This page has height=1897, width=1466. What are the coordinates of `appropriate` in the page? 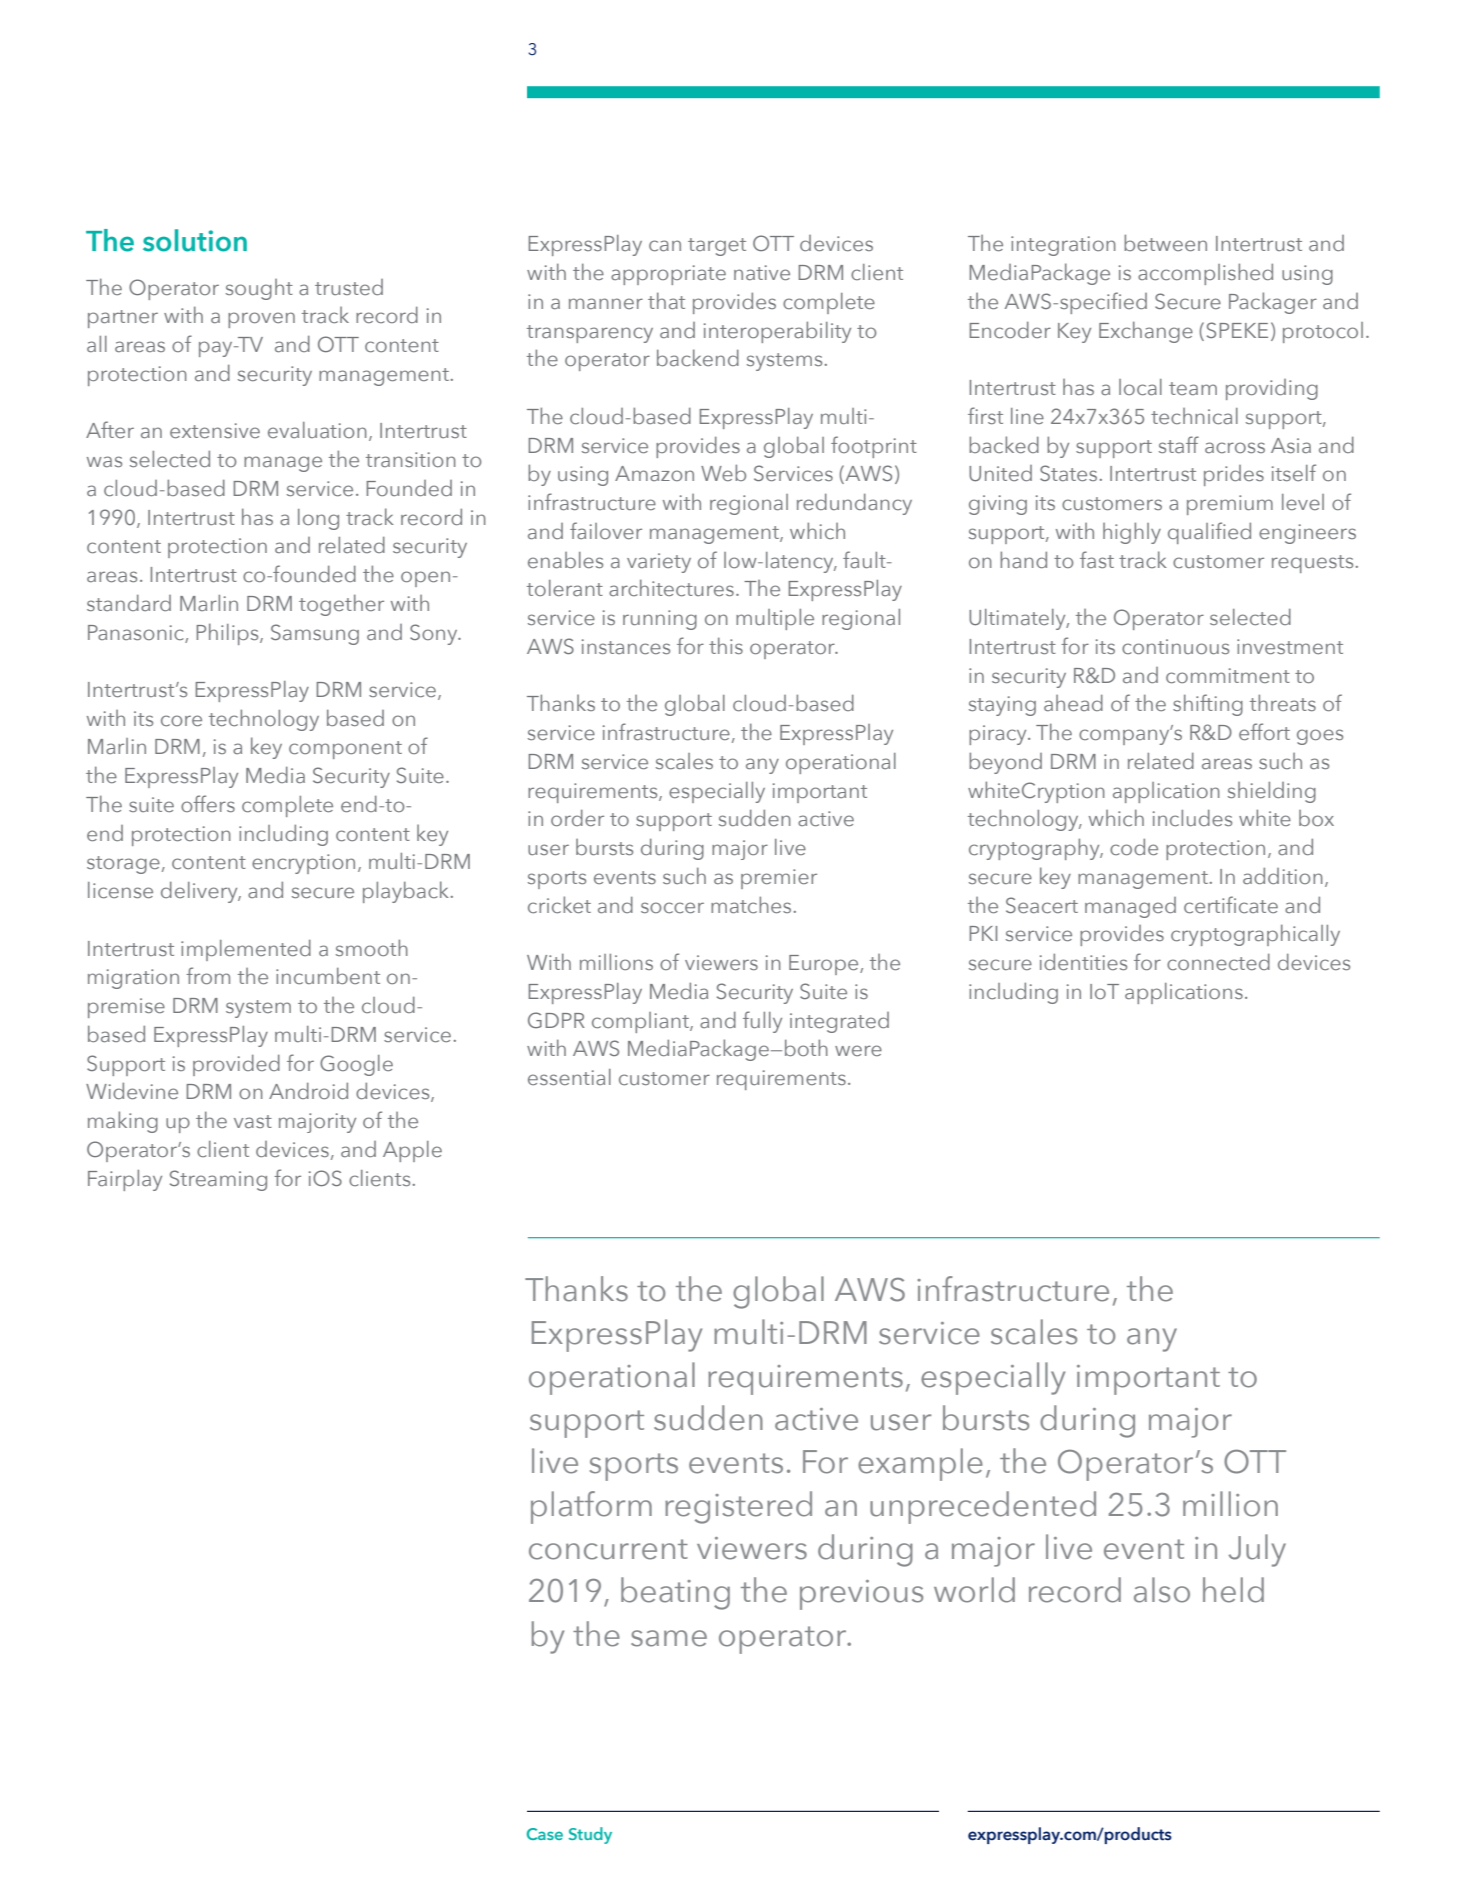 It's located at (668, 275).
